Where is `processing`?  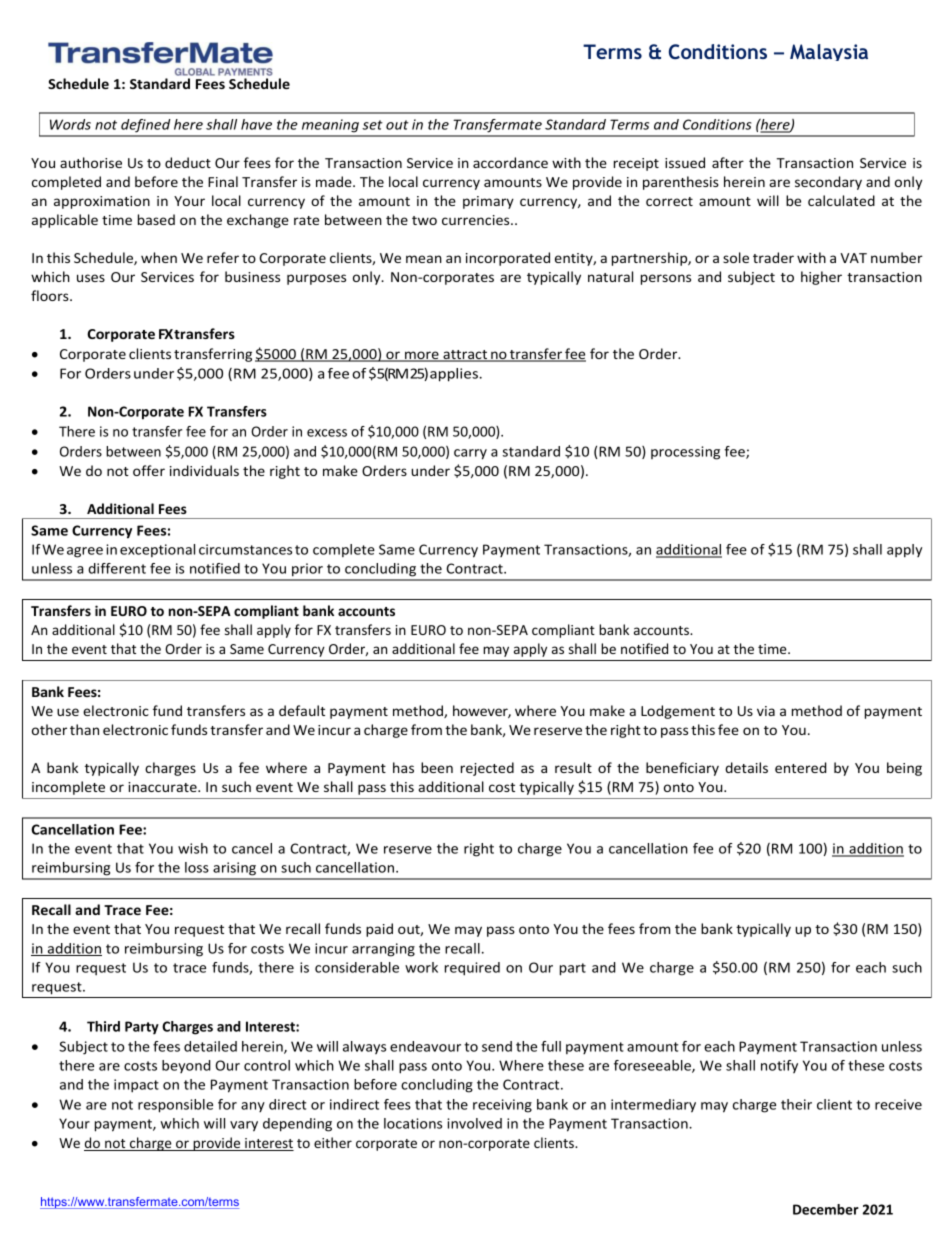 processing is located at coordinates (685, 453).
